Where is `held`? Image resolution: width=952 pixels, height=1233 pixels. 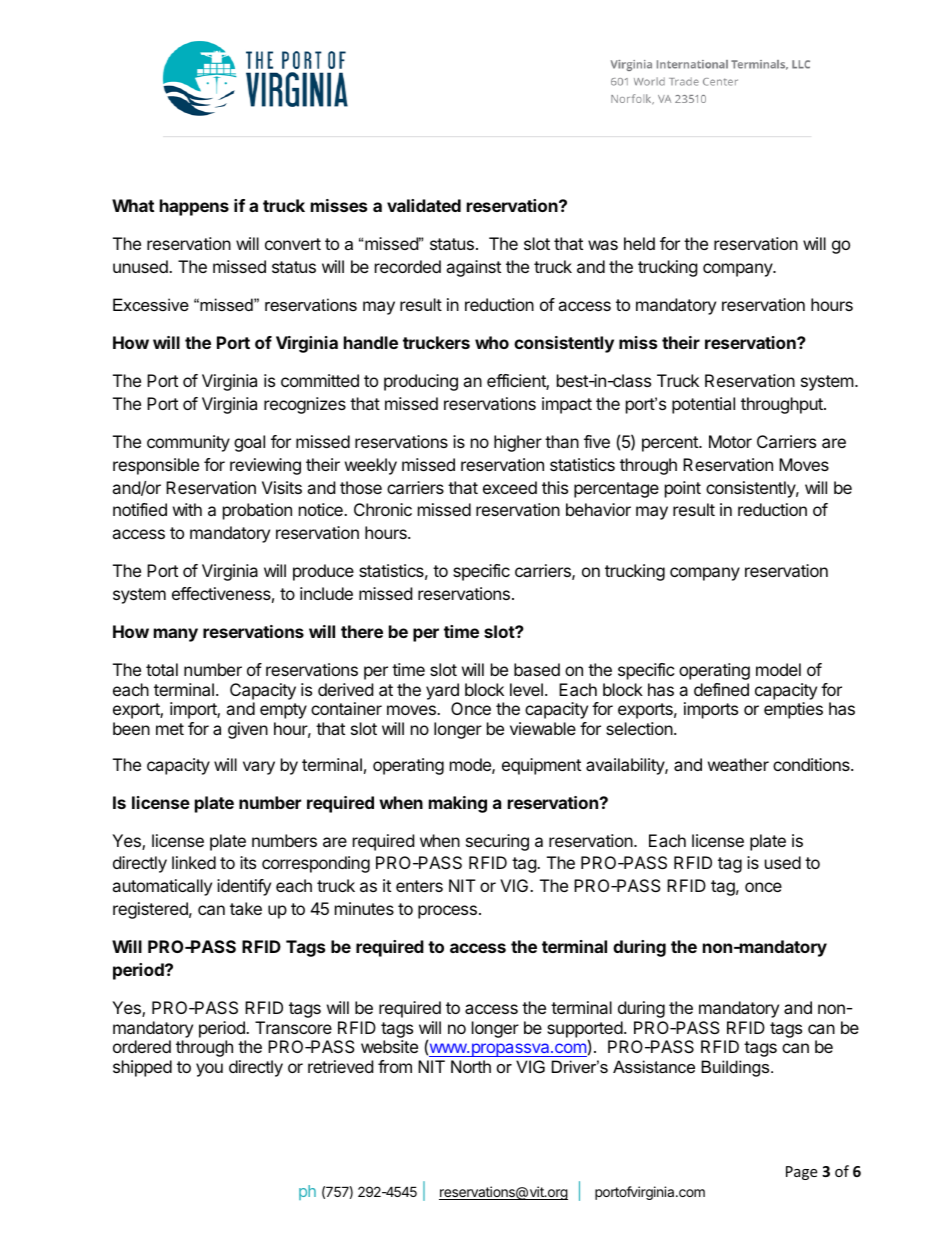 held is located at coordinates (639, 243).
